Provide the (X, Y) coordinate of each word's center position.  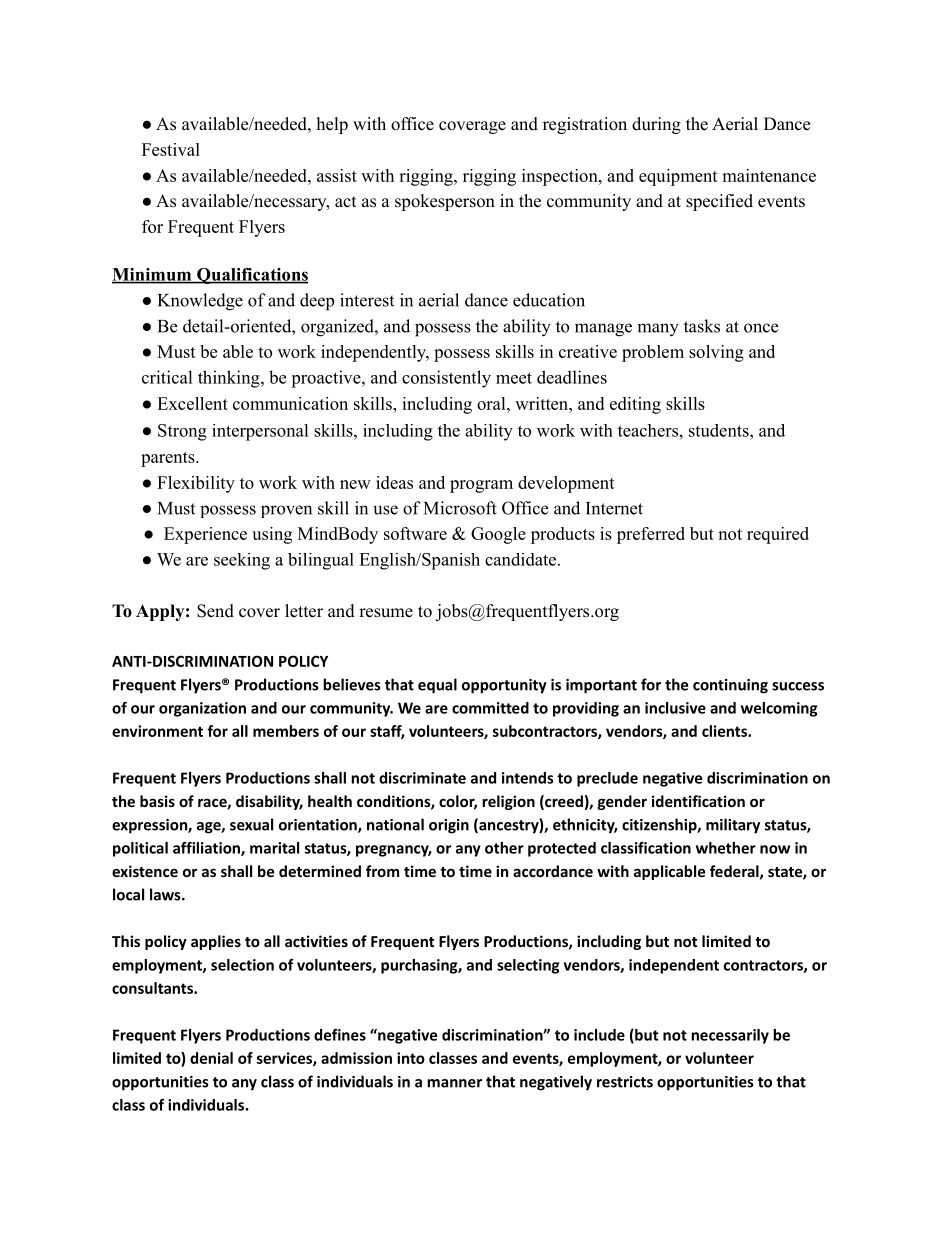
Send (215, 611)
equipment (678, 177)
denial (211, 1058)
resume (386, 613)
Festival (171, 149)
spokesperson (445, 202)
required (778, 535)
